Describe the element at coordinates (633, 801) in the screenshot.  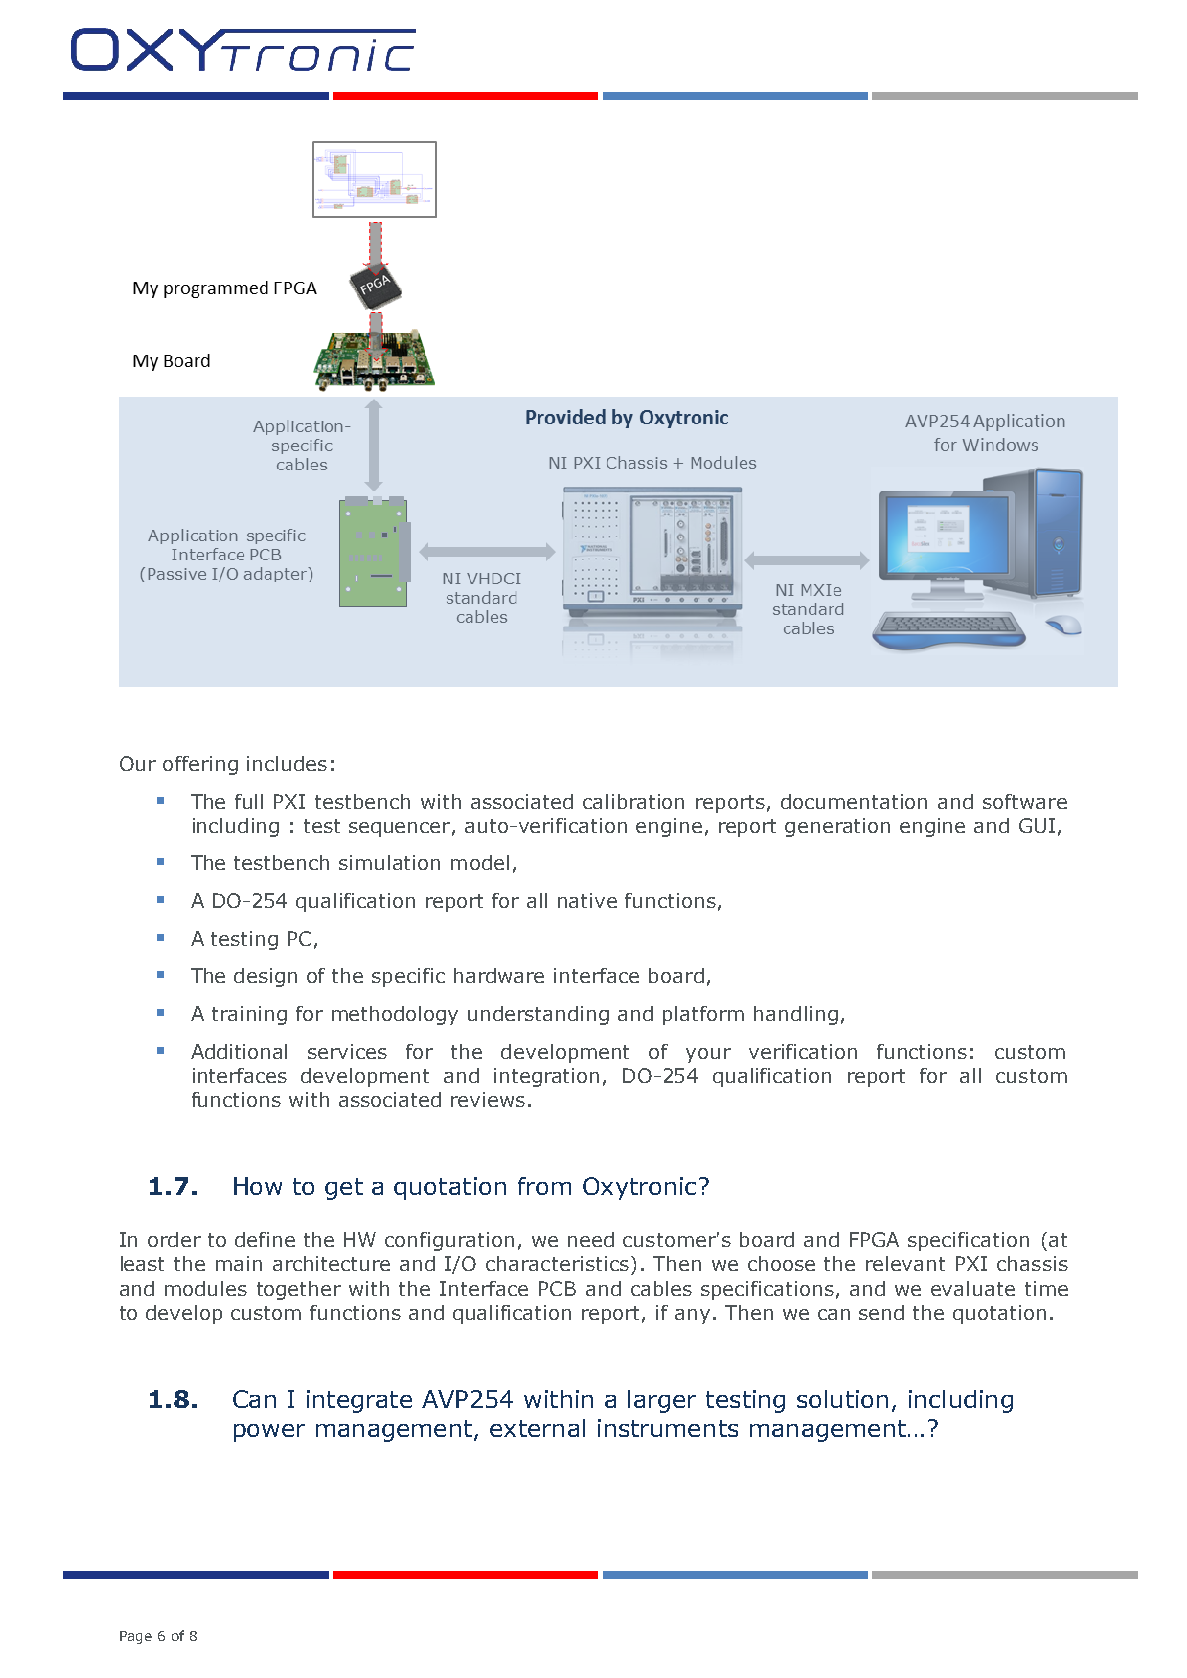
I see `calibration` at that location.
